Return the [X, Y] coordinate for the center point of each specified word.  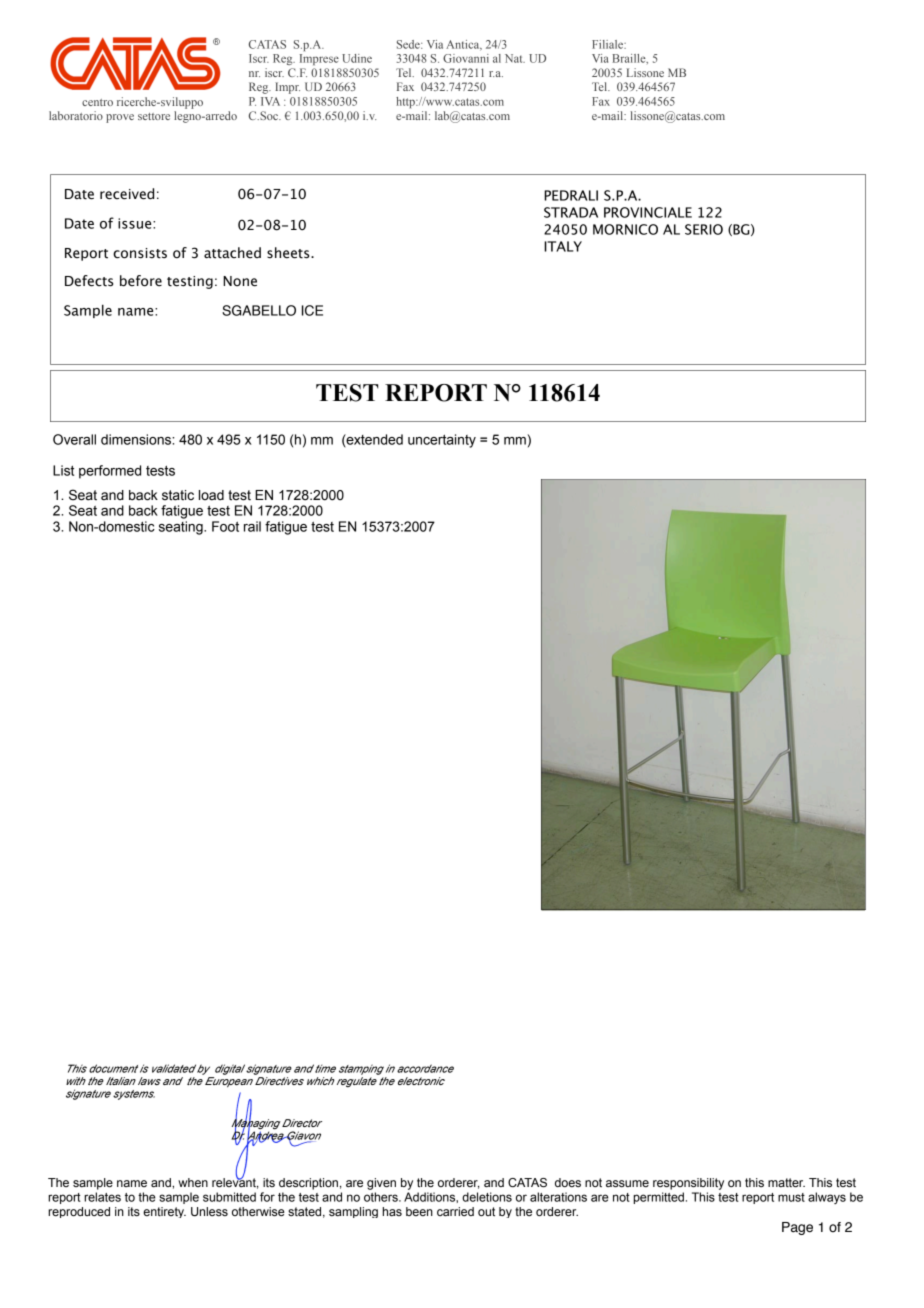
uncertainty [442, 441]
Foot [225, 526]
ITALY [563, 246]
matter [786, 1182]
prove [120, 118]
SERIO [704, 229]
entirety [164, 1212]
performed [110, 472]
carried [455, 1211]
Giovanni [466, 58]
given [381, 1184]
